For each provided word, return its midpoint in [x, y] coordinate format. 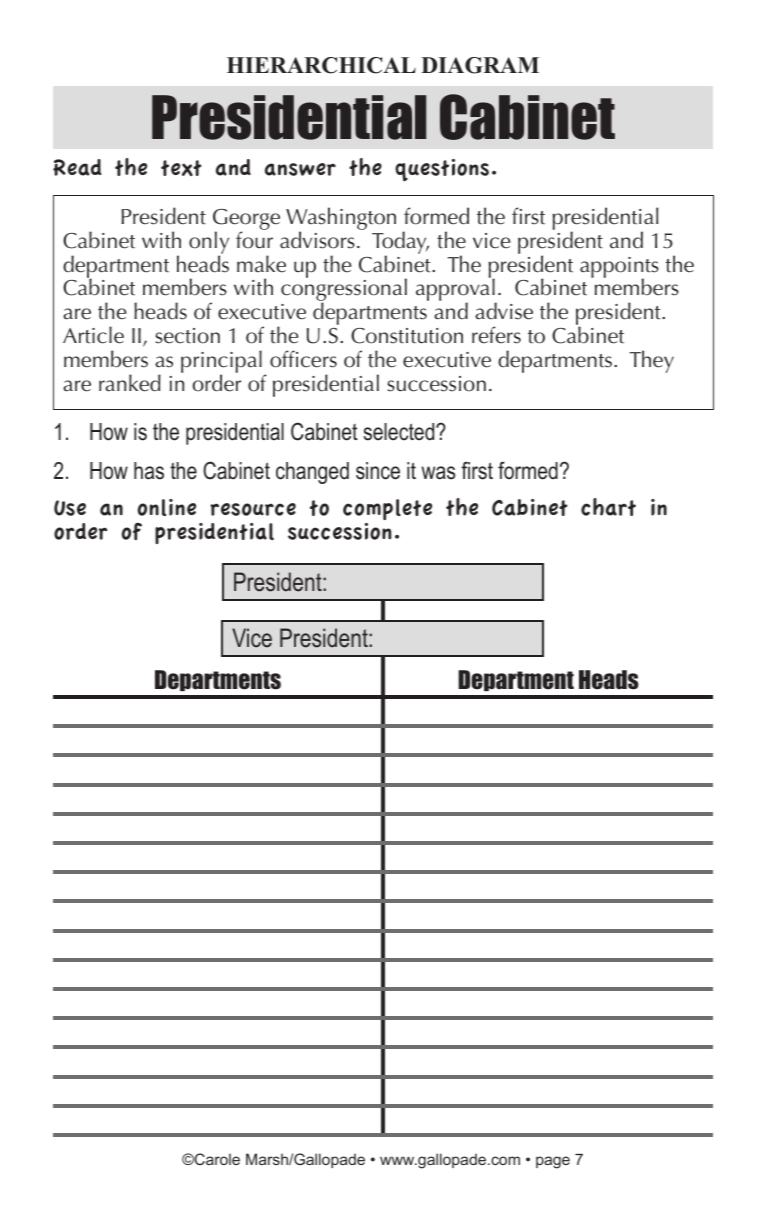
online [167, 507]
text [181, 168]
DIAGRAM [480, 65]
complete [387, 509]
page [553, 1162]
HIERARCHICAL [321, 65]
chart [608, 507]
